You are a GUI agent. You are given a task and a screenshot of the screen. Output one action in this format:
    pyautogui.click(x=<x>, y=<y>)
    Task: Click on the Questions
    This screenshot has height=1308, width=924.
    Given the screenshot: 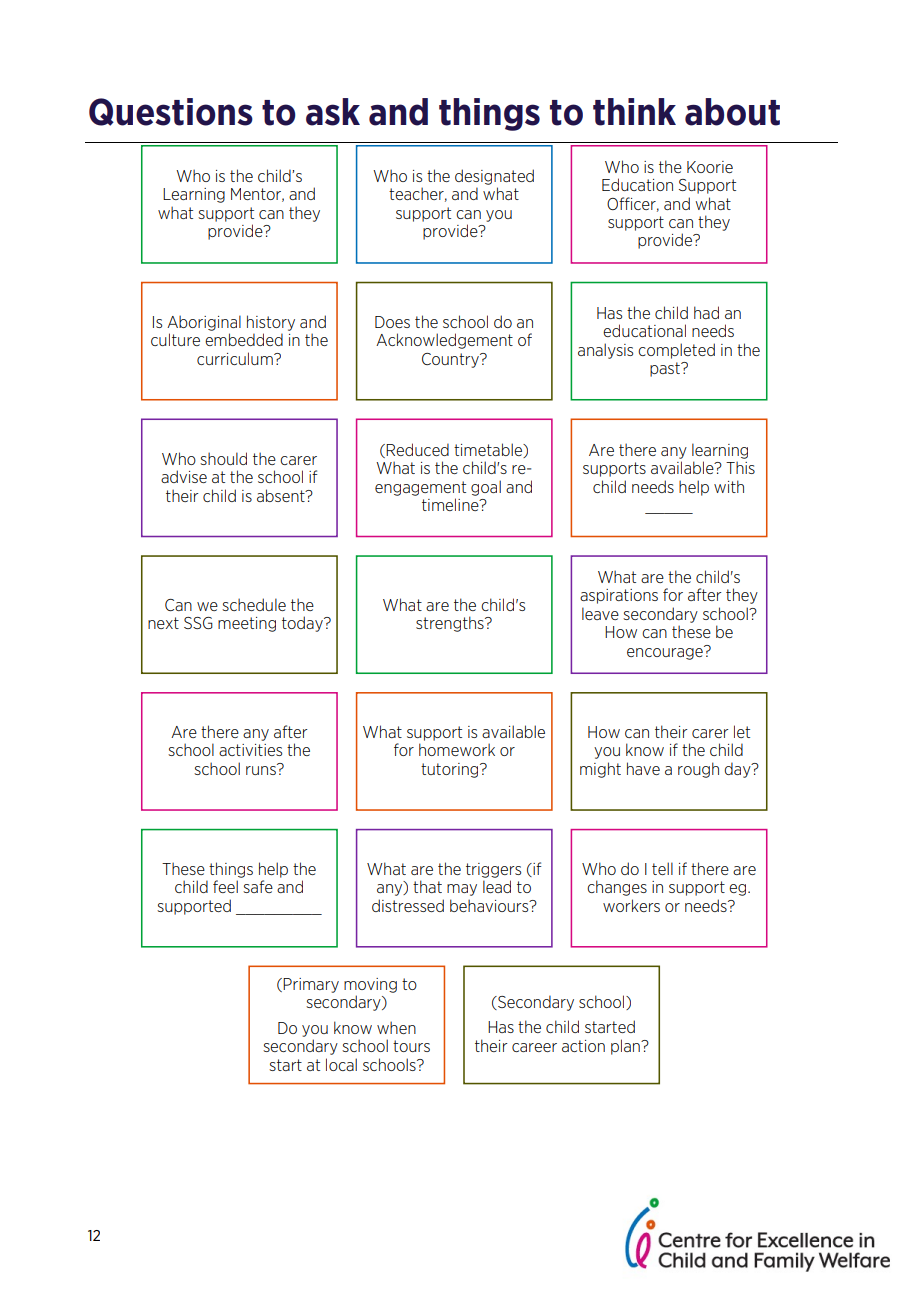 What is the action you would take?
    pyautogui.click(x=171, y=112)
